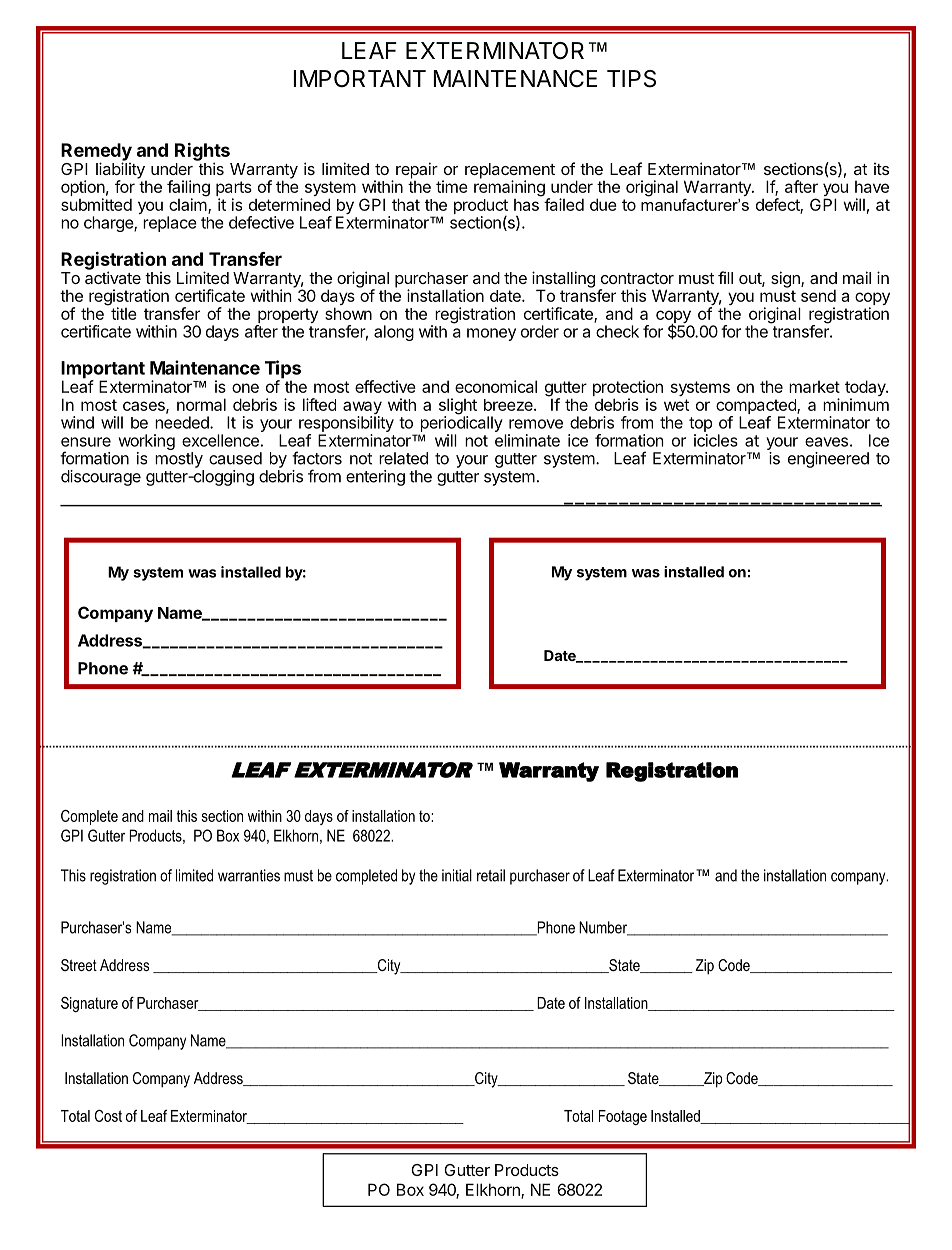 This screenshot has height=1250, width=952. What do you see at coordinates (188, 189) in the screenshot?
I see `failing` at bounding box center [188, 189].
